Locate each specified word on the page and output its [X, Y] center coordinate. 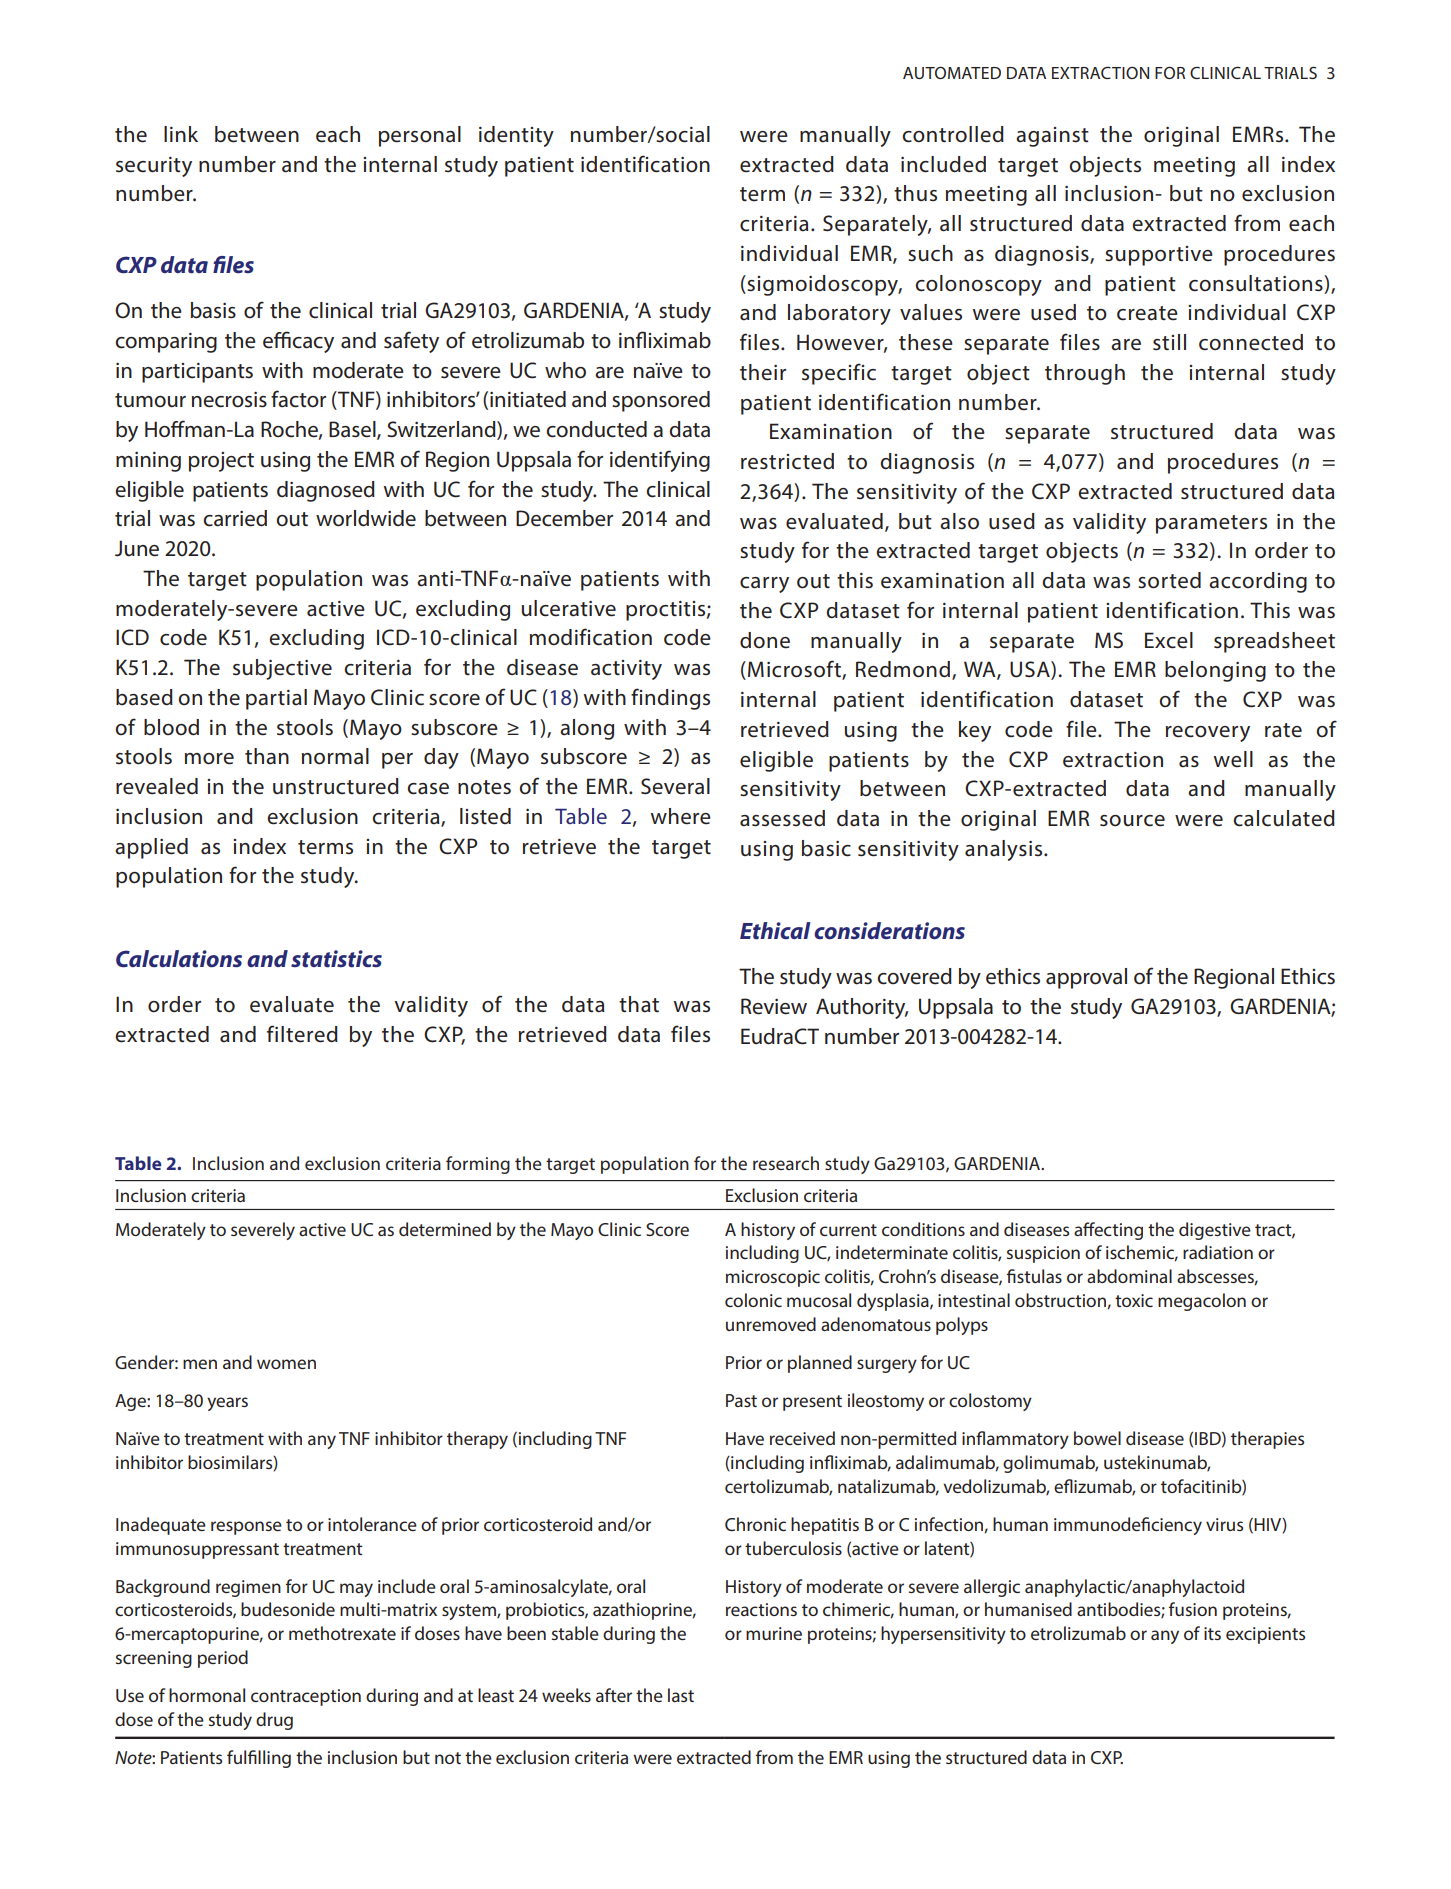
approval [1086, 978]
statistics [336, 959]
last [681, 1695]
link [181, 134]
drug [274, 1721]
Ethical [775, 931]
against [1052, 137]
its [1212, 1633]
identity [516, 136]
